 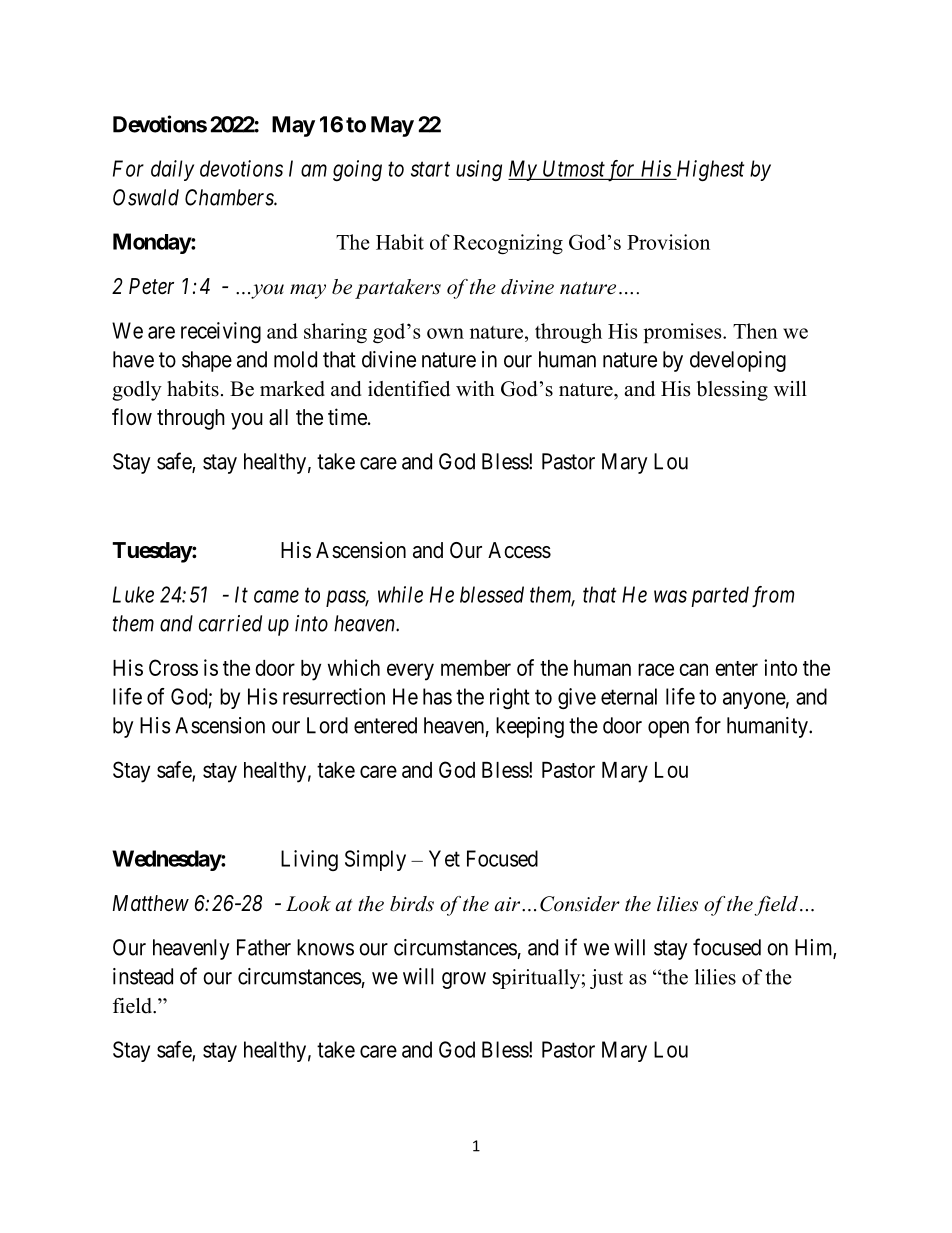 What do you see at coordinates (720, 596) in the document?
I see `parted` at bounding box center [720, 596].
